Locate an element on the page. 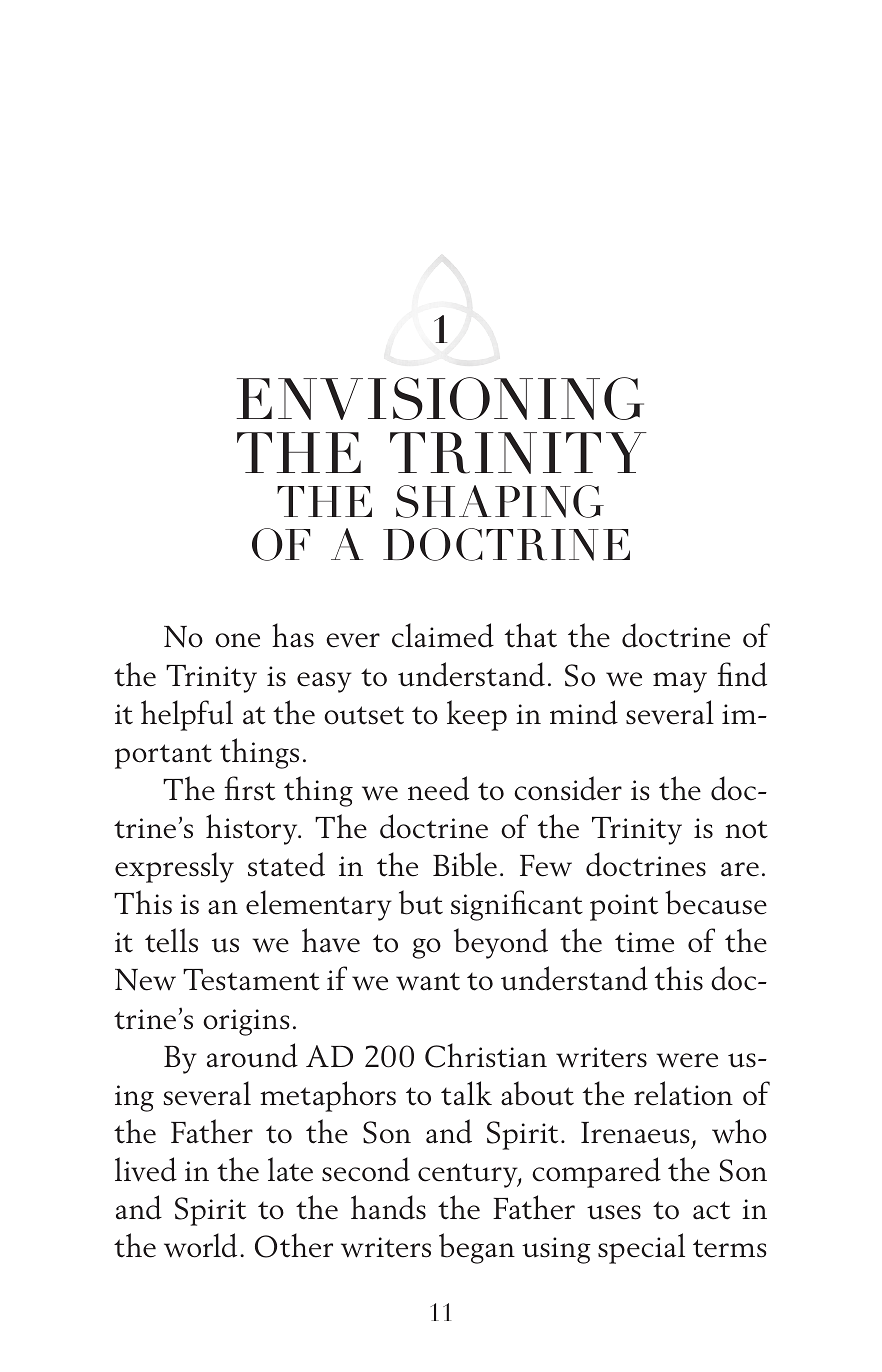 The height and width of the image is (1372, 882). may is located at coordinates (680, 682).
